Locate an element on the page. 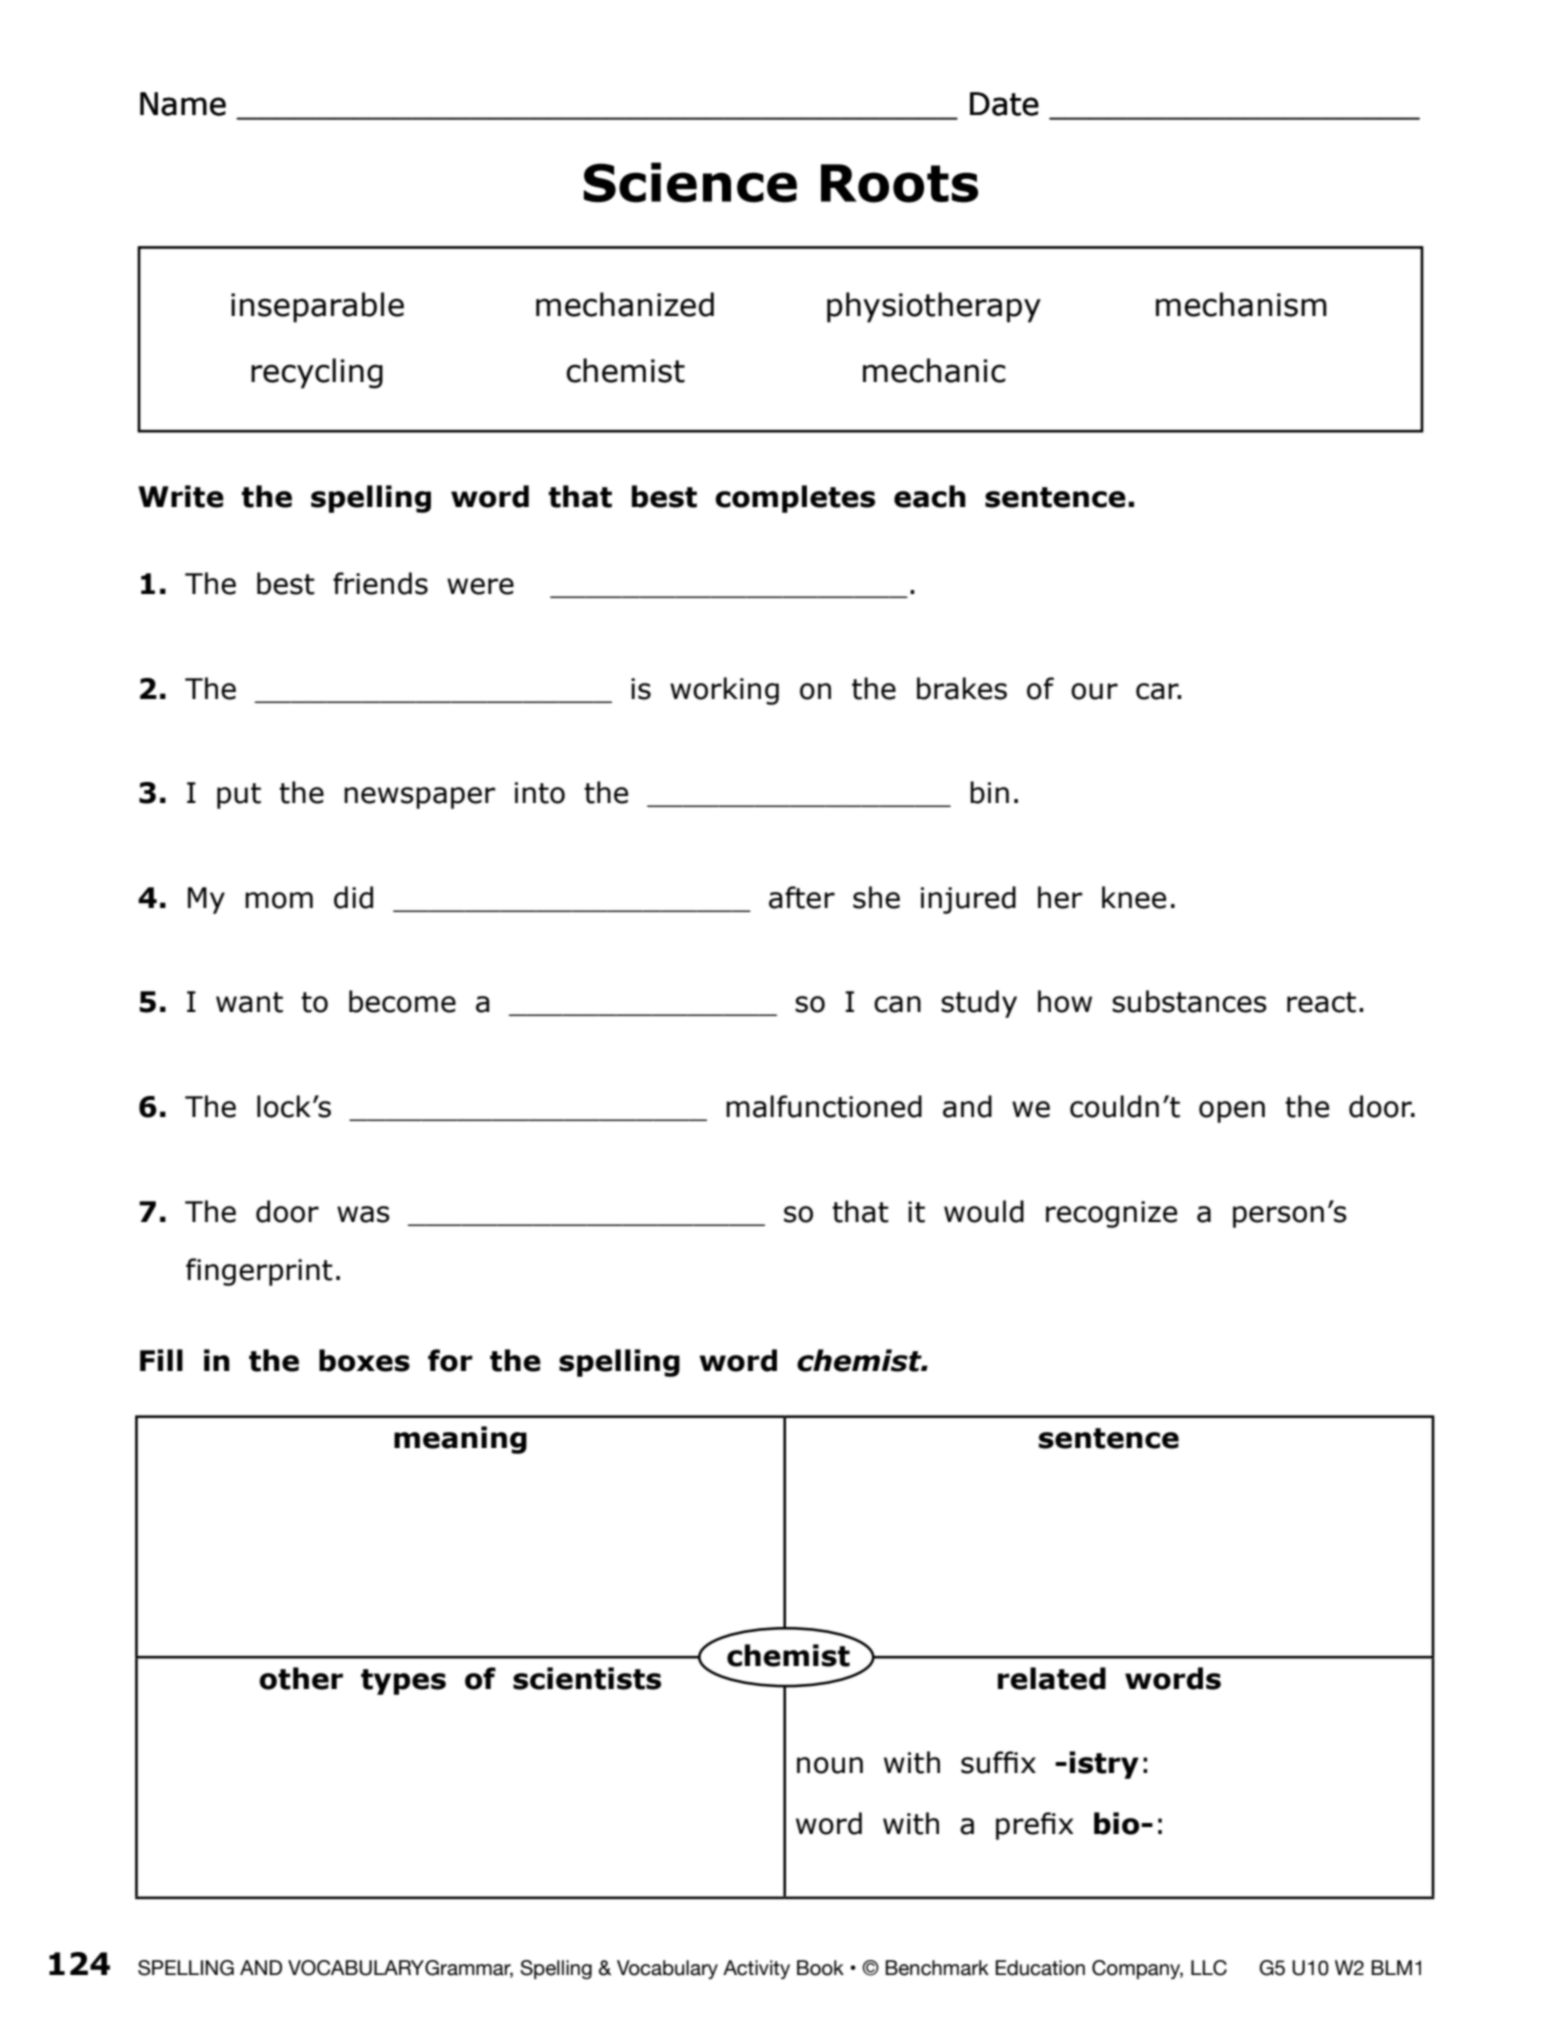 The width and height of the document is (1561, 2021). mechanism is located at coordinates (1241, 304).
